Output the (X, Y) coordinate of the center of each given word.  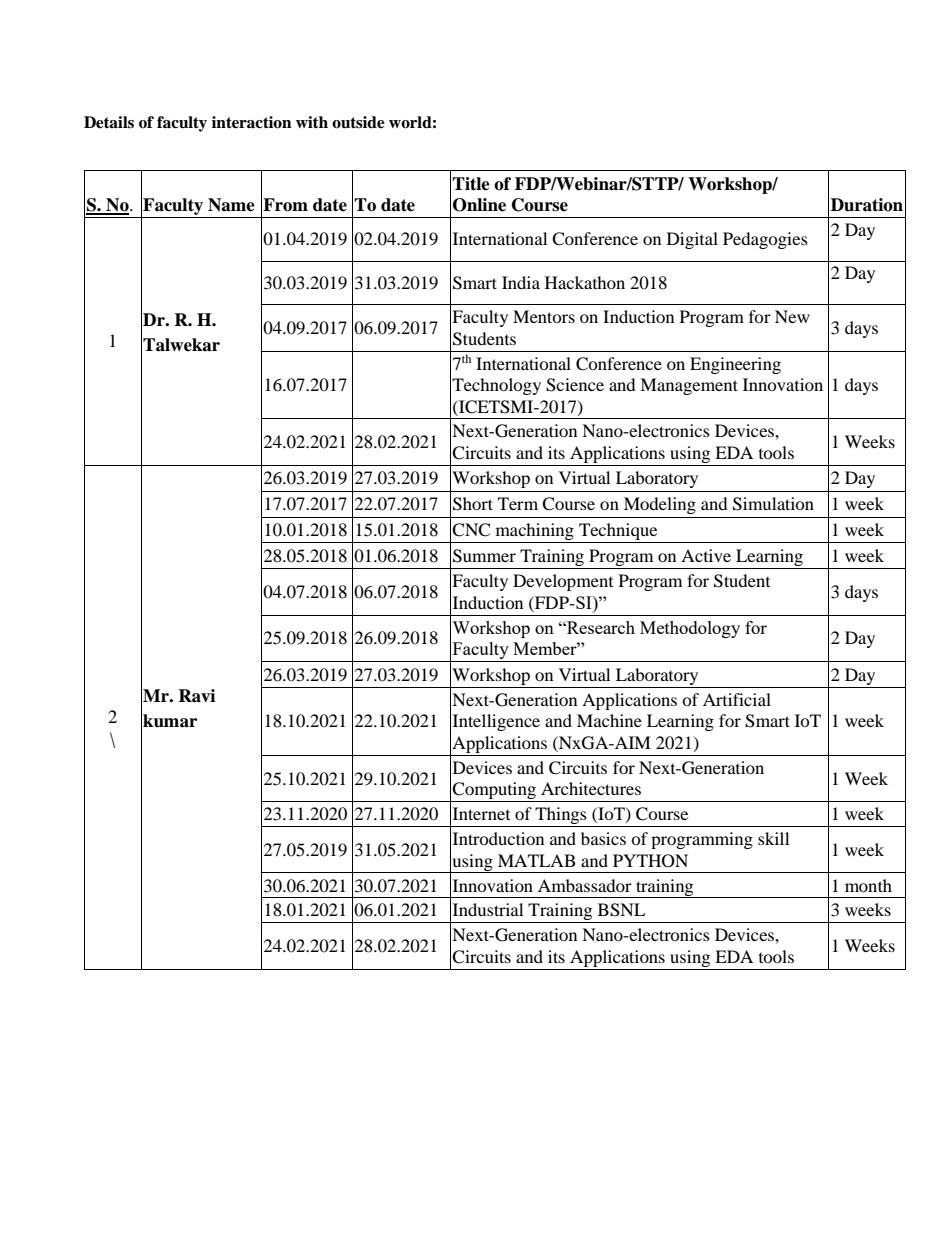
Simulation (773, 504)
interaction (252, 122)
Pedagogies (765, 240)
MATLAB (536, 860)
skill (773, 838)
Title (471, 184)
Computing (494, 792)
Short (473, 504)
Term (518, 503)
